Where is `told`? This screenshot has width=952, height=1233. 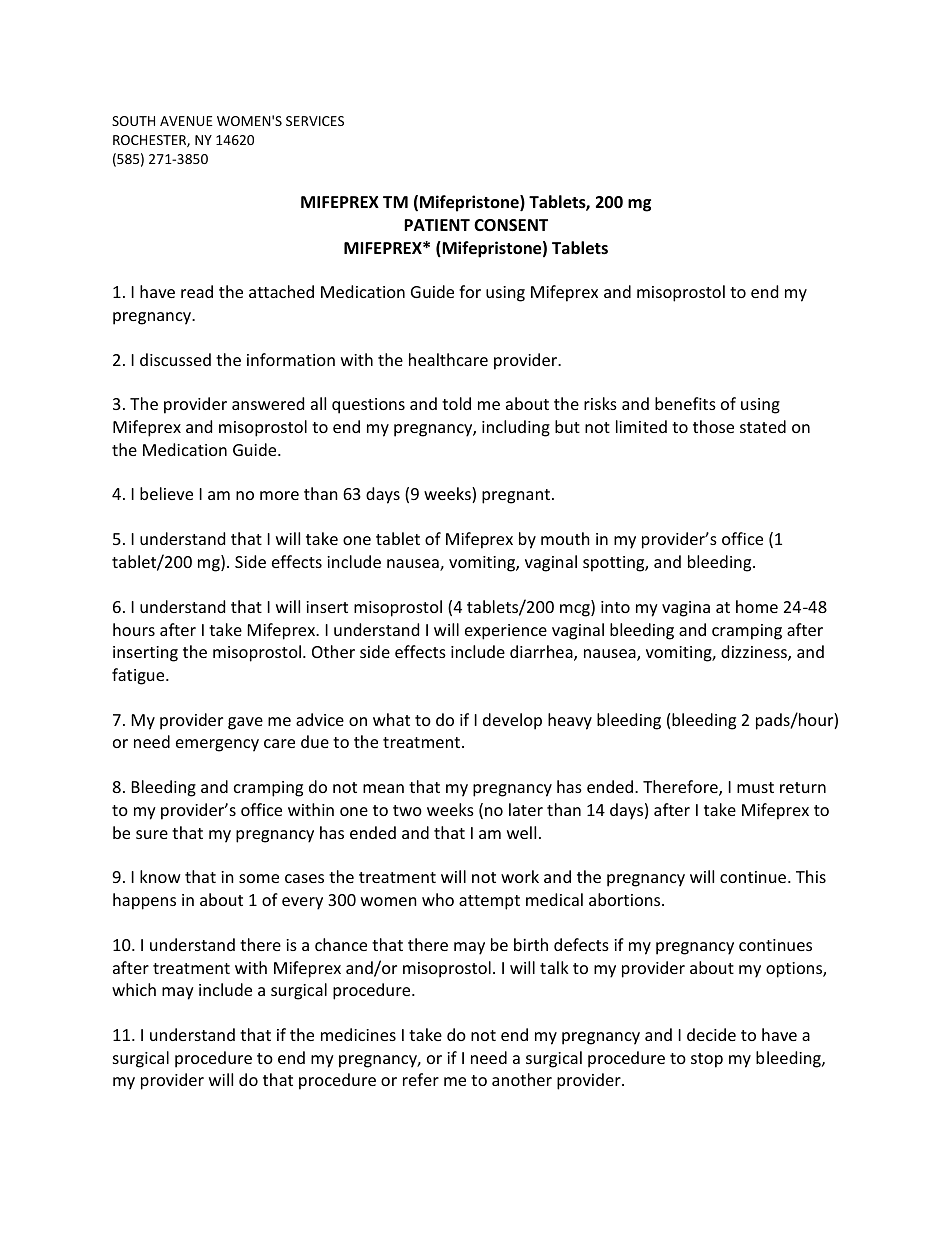
told is located at coordinates (456, 403).
